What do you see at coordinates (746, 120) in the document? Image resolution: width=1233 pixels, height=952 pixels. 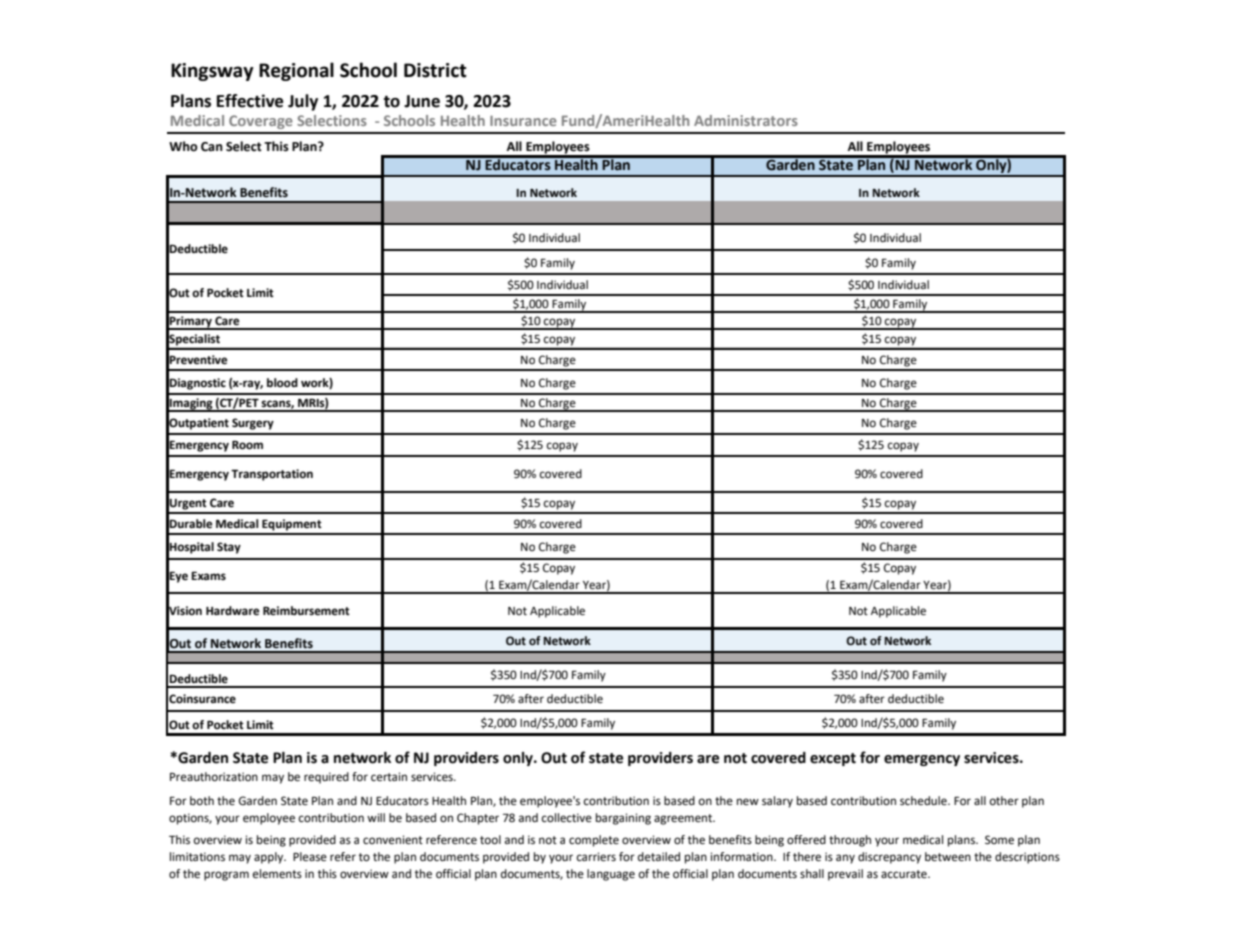 I see `Administrators` at bounding box center [746, 120].
